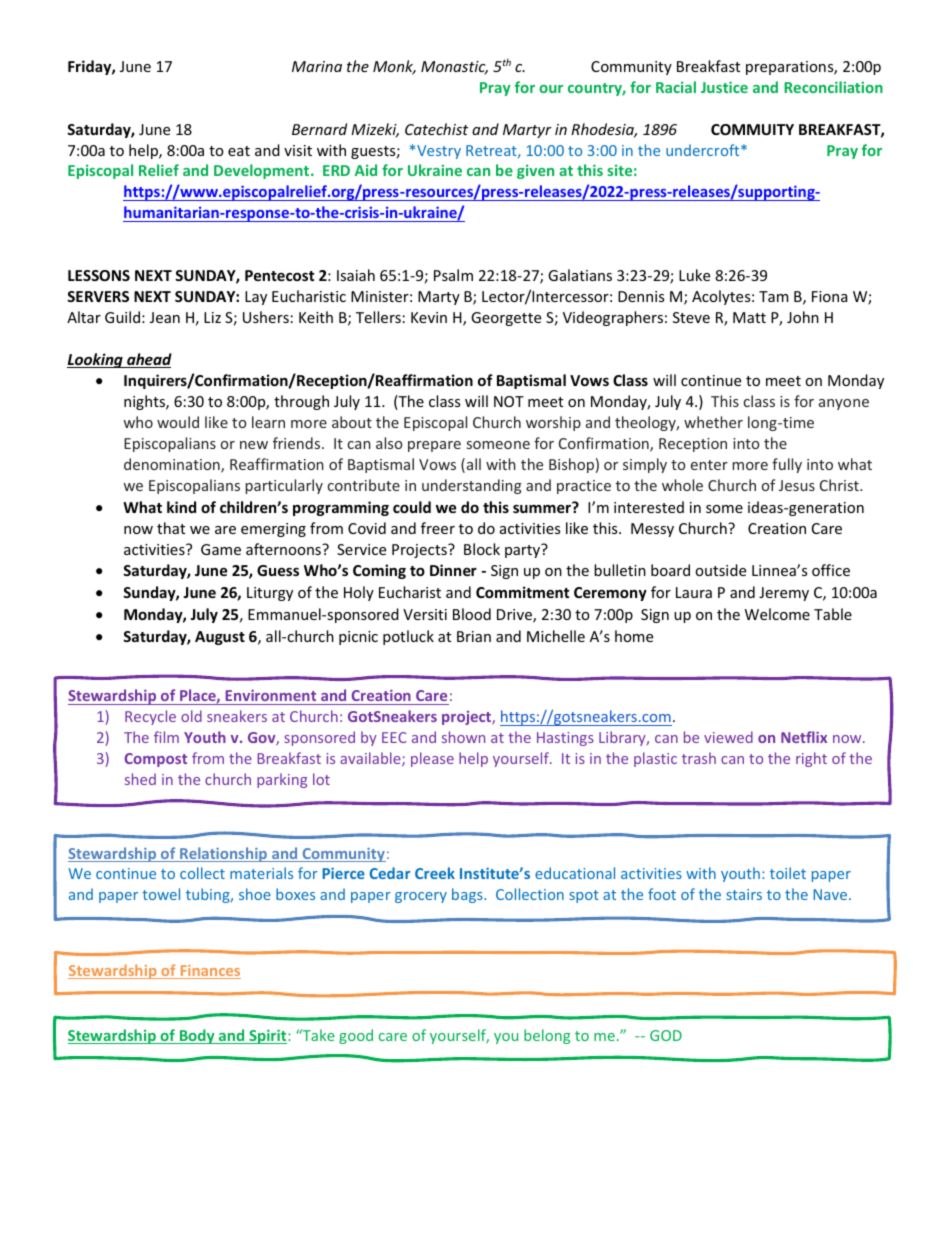 The image size is (952, 1233). What do you see at coordinates (197, 1036) in the image?
I see `Body` at bounding box center [197, 1036].
